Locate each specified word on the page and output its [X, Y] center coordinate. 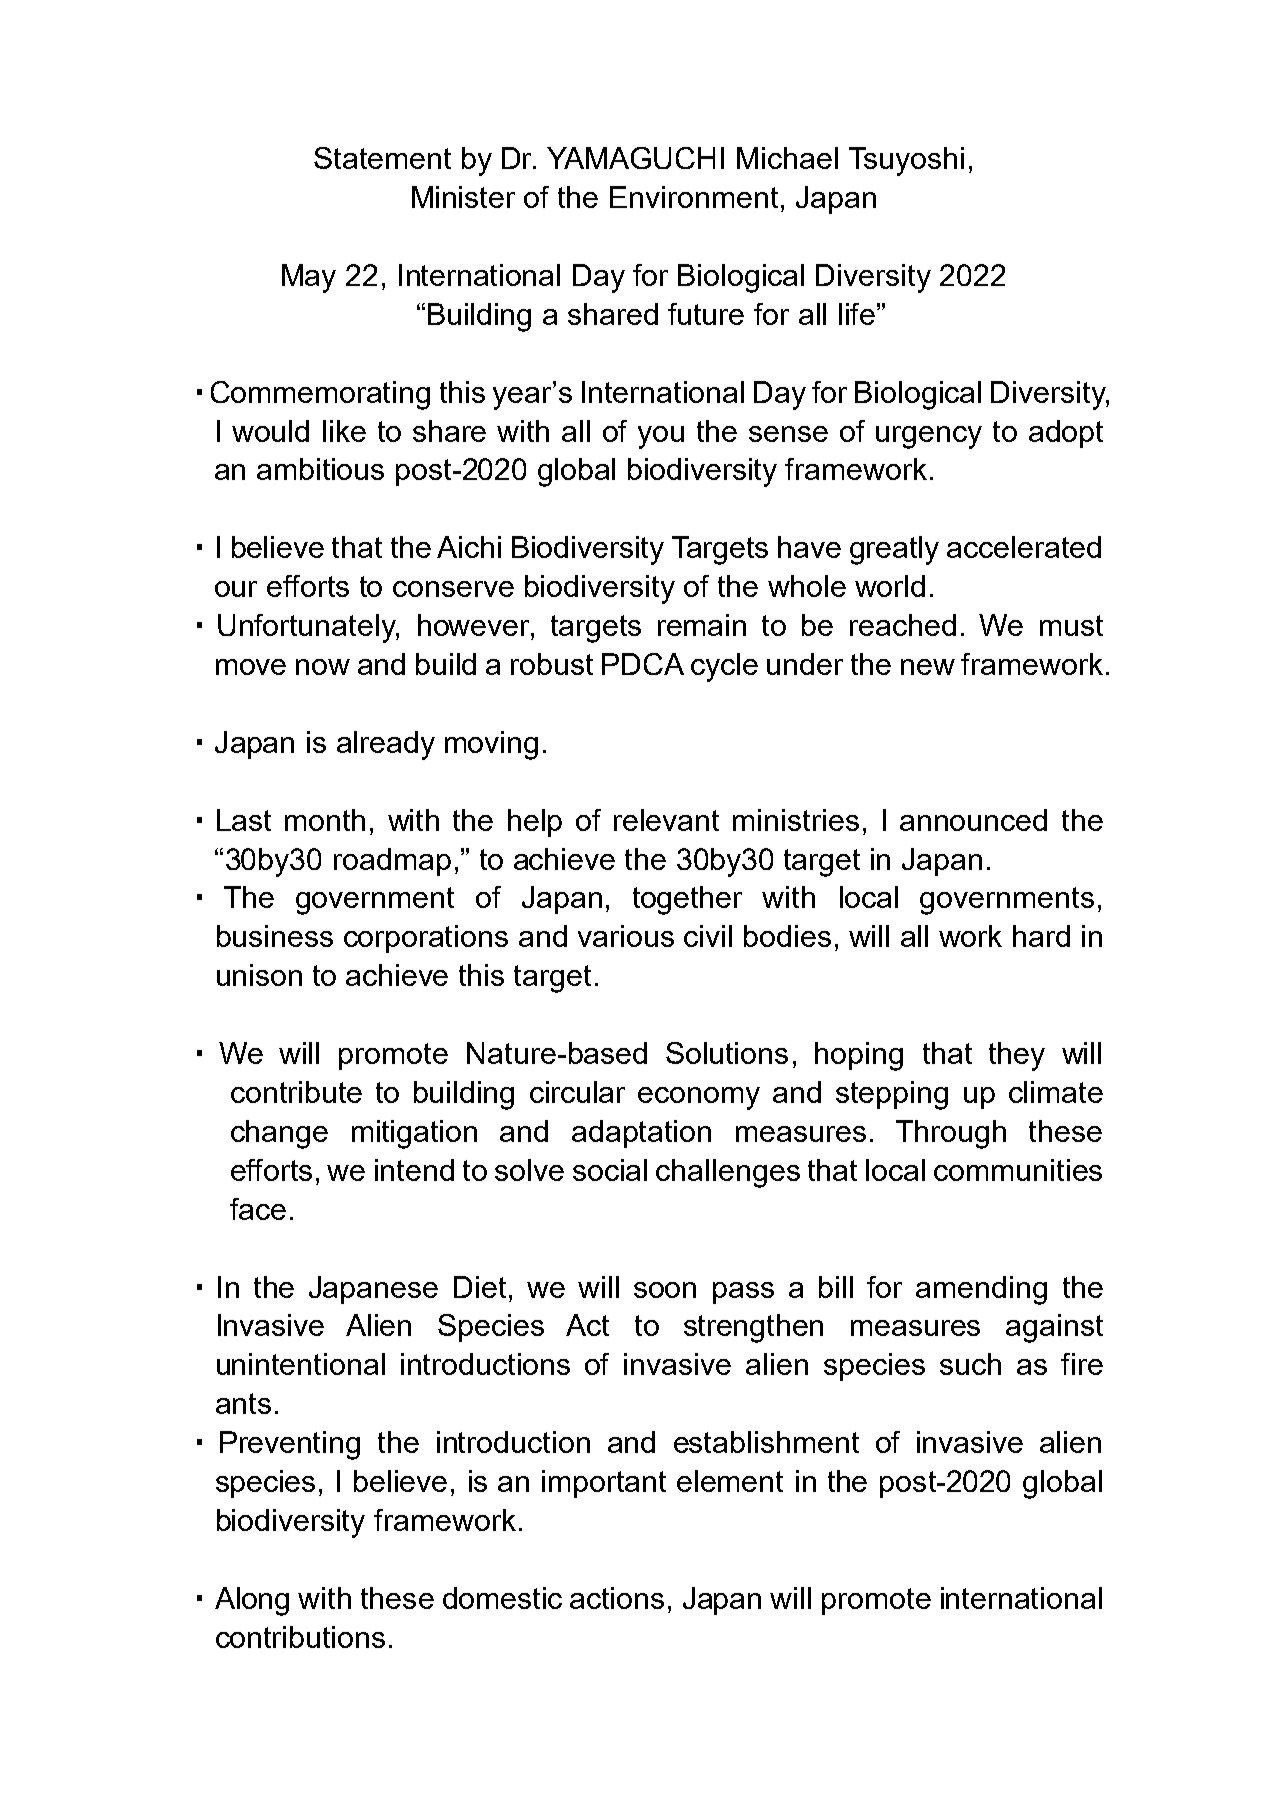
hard [1041, 936]
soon [665, 1290]
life [857, 314]
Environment [694, 197]
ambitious [320, 469]
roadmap [392, 862]
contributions [300, 1637]
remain [702, 625]
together [687, 900]
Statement [382, 158]
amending [981, 1290]
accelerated [1024, 547]
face [258, 1209]
